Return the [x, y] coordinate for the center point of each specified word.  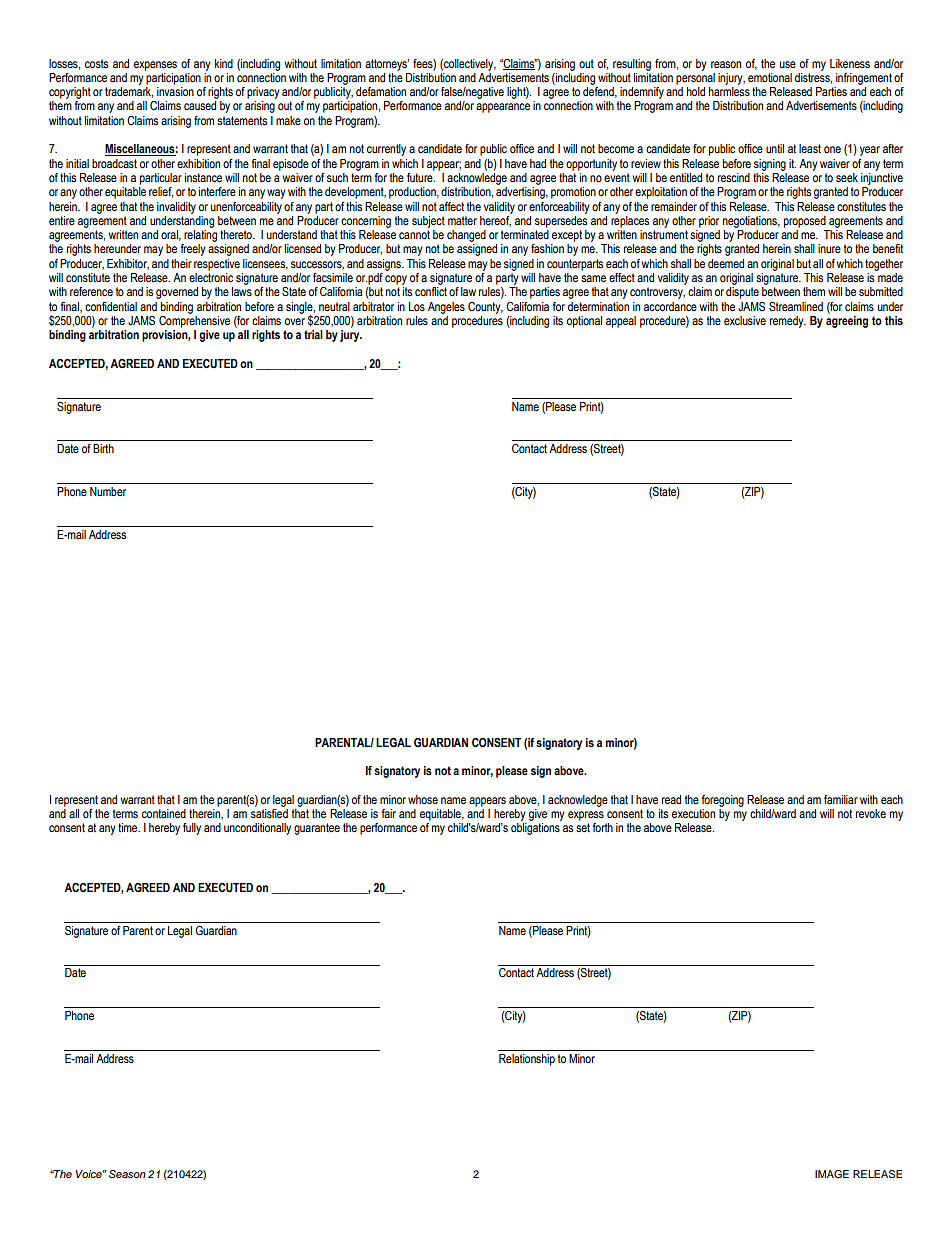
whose [423, 800]
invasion [175, 91]
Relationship [527, 1060]
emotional [770, 77]
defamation [381, 91]
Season [127, 1174]
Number [108, 491]
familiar [841, 799]
